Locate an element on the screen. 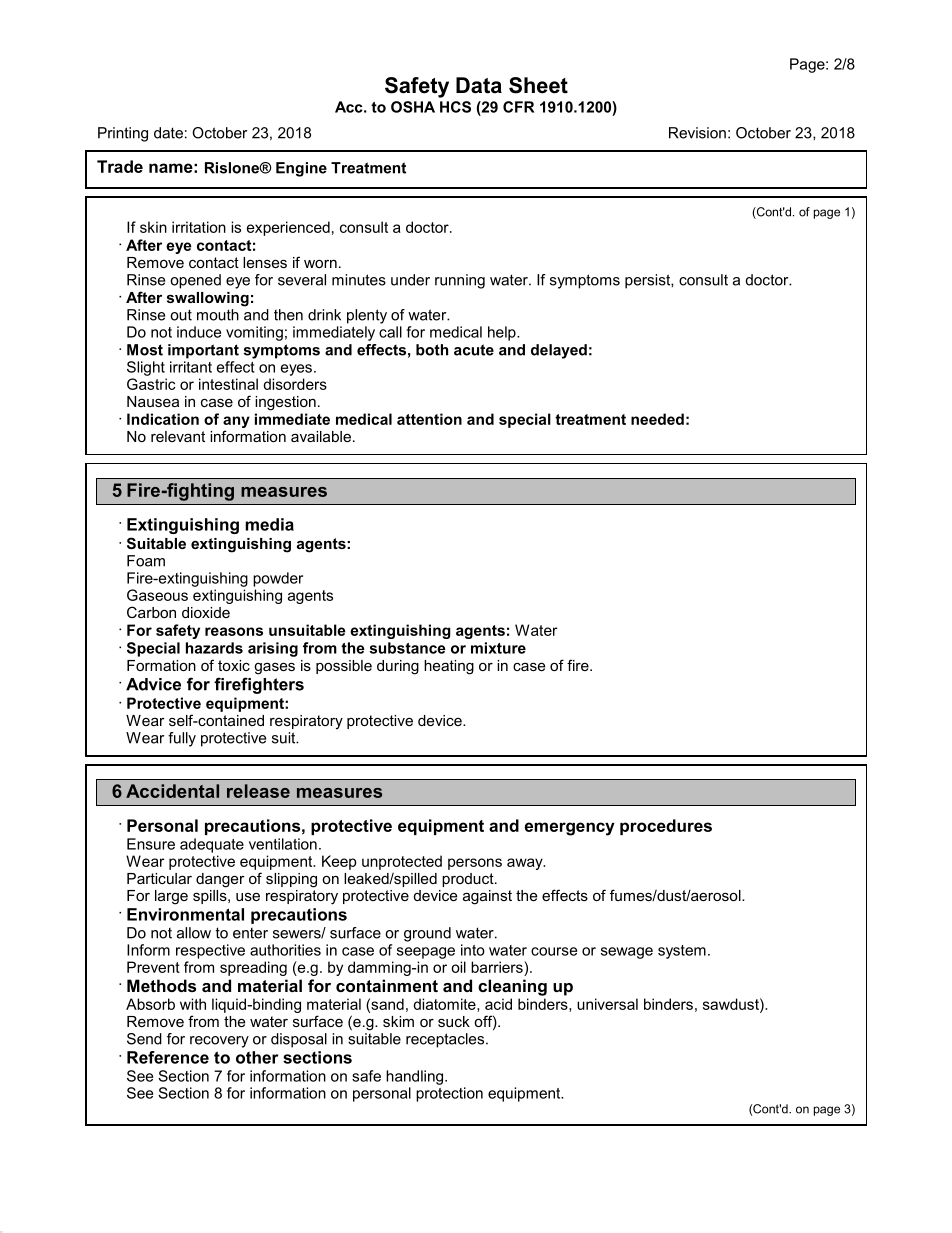 This screenshot has height=1233, width=952. mixture is located at coordinates (498, 648).
